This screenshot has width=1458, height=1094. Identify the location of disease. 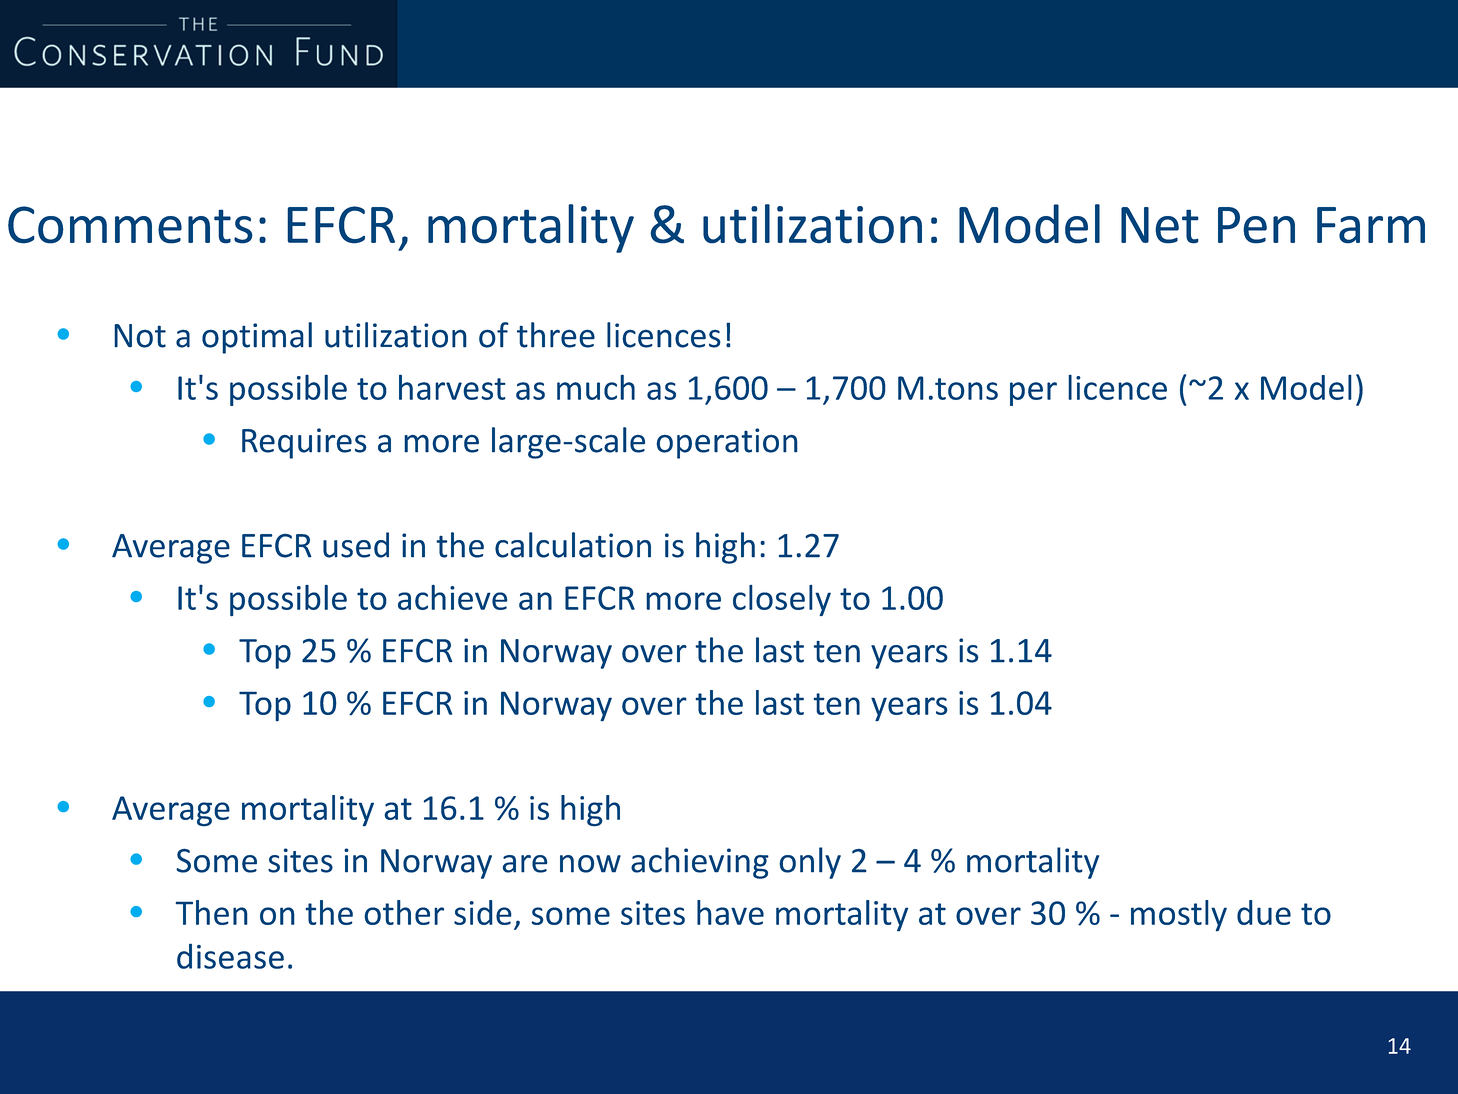
(230, 956).
